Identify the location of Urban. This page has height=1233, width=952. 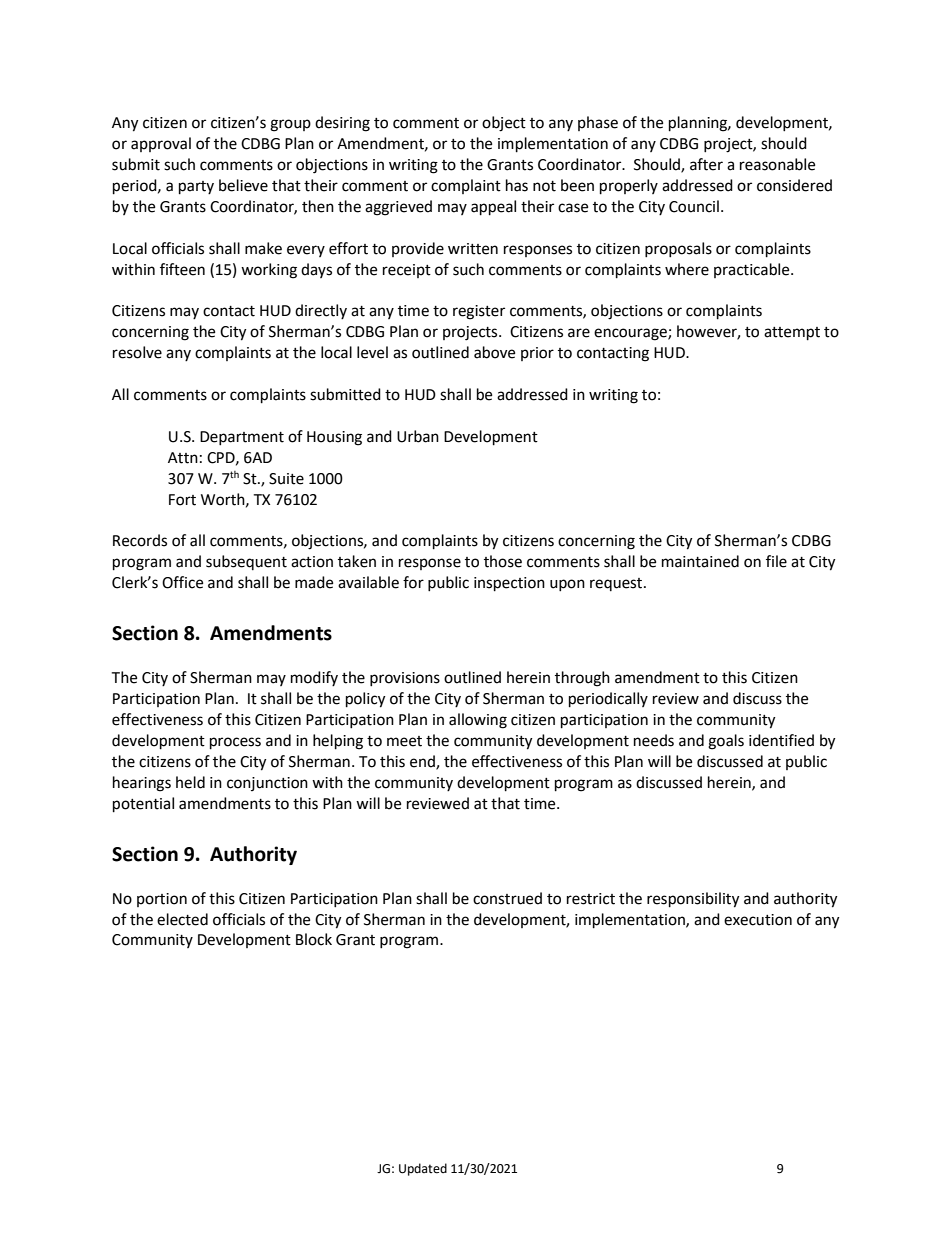
(418, 436).
